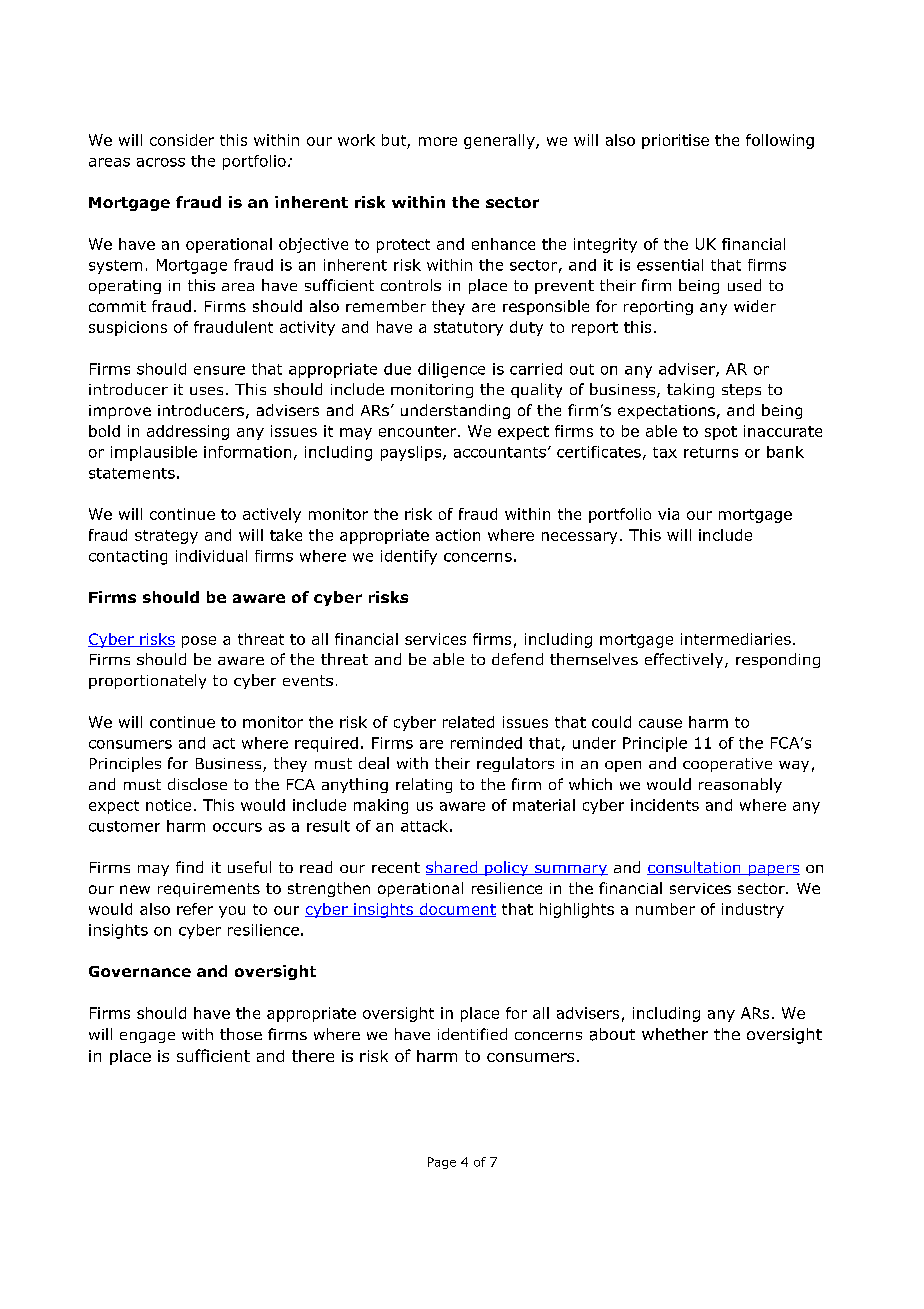  Describe the element at coordinates (685, 660) in the page. I see `effectively` at that location.
